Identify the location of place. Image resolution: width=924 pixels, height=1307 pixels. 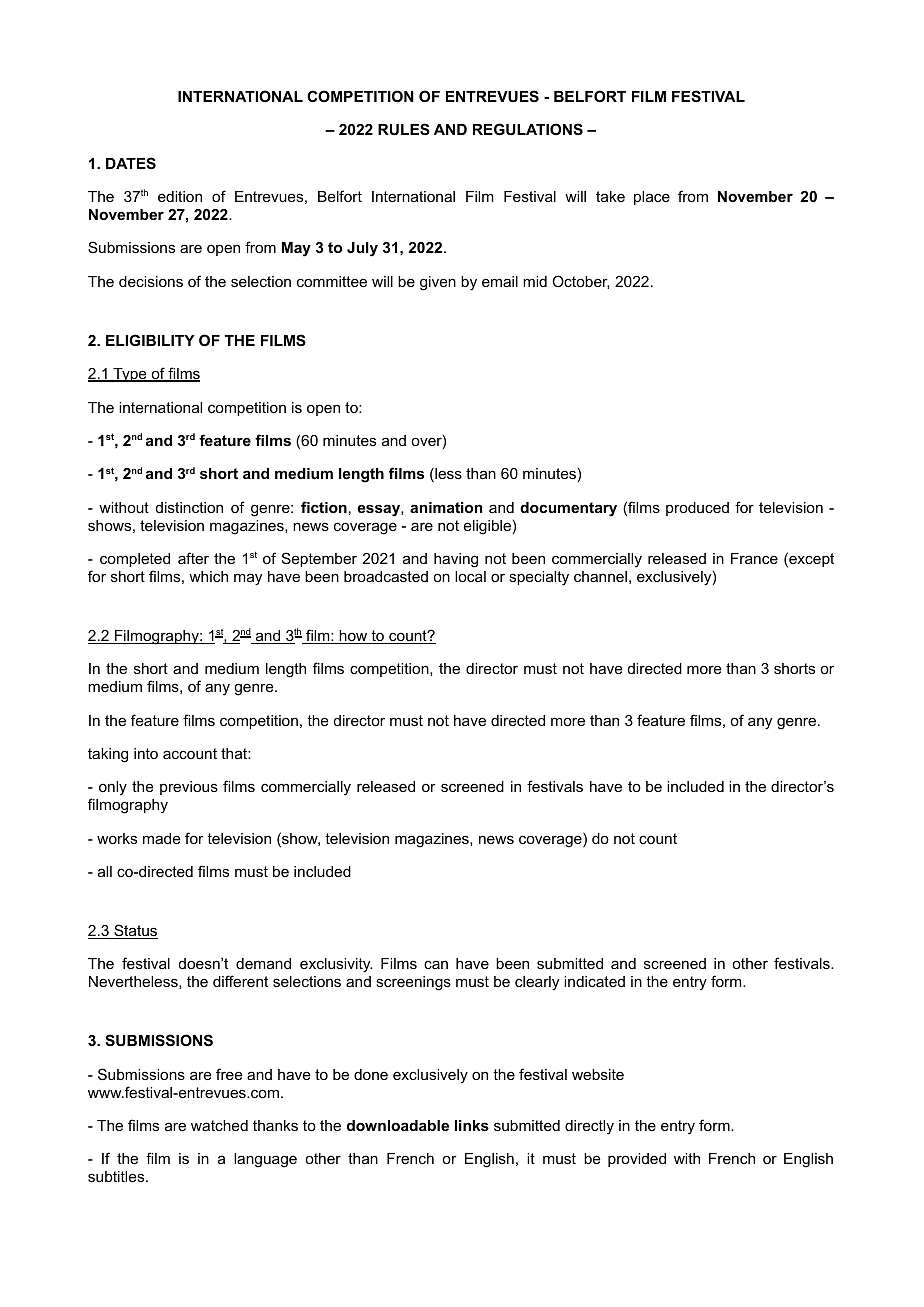
(652, 198).
